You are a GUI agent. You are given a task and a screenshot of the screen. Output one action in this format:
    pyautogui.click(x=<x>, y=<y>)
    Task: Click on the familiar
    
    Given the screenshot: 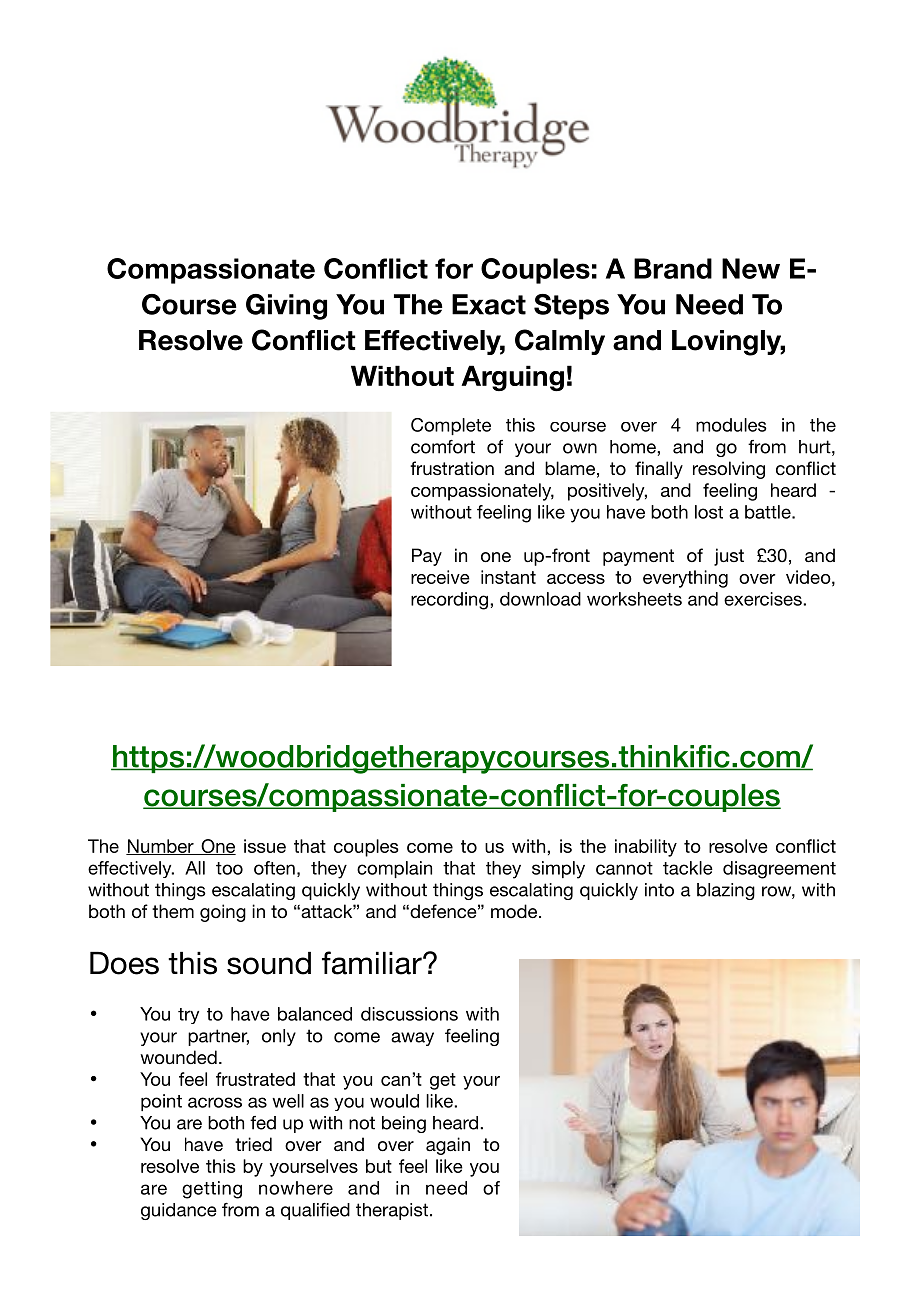 What is the action you would take?
    pyautogui.click(x=373, y=963)
